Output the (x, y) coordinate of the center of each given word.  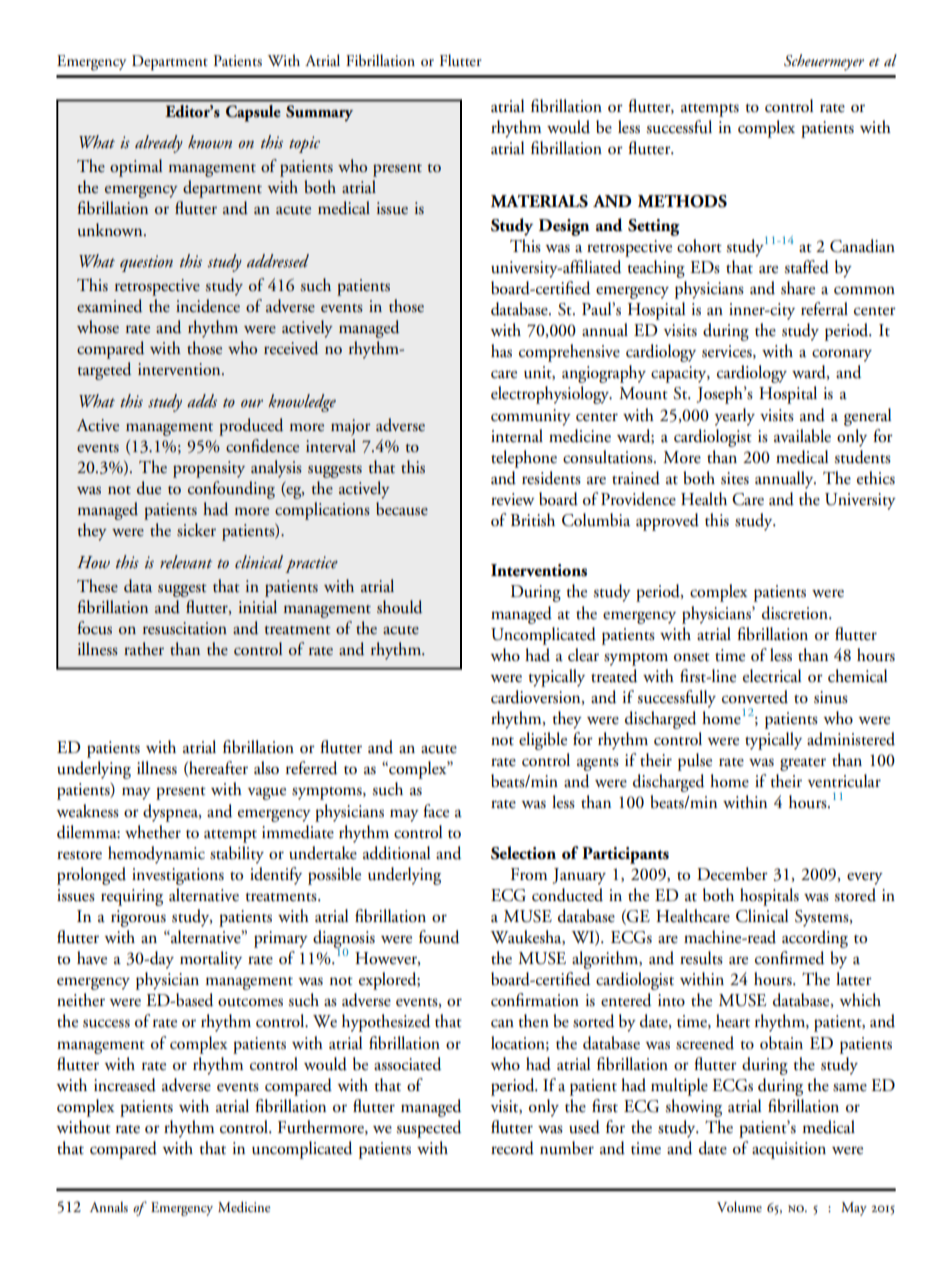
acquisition (789, 1150)
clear (583, 655)
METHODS (682, 201)
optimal (136, 168)
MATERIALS (539, 201)
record (512, 1148)
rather (144, 649)
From (529, 874)
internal (517, 436)
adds (202, 400)
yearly (735, 417)
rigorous (138, 918)
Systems (823, 918)
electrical (772, 676)
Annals (109, 1207)
